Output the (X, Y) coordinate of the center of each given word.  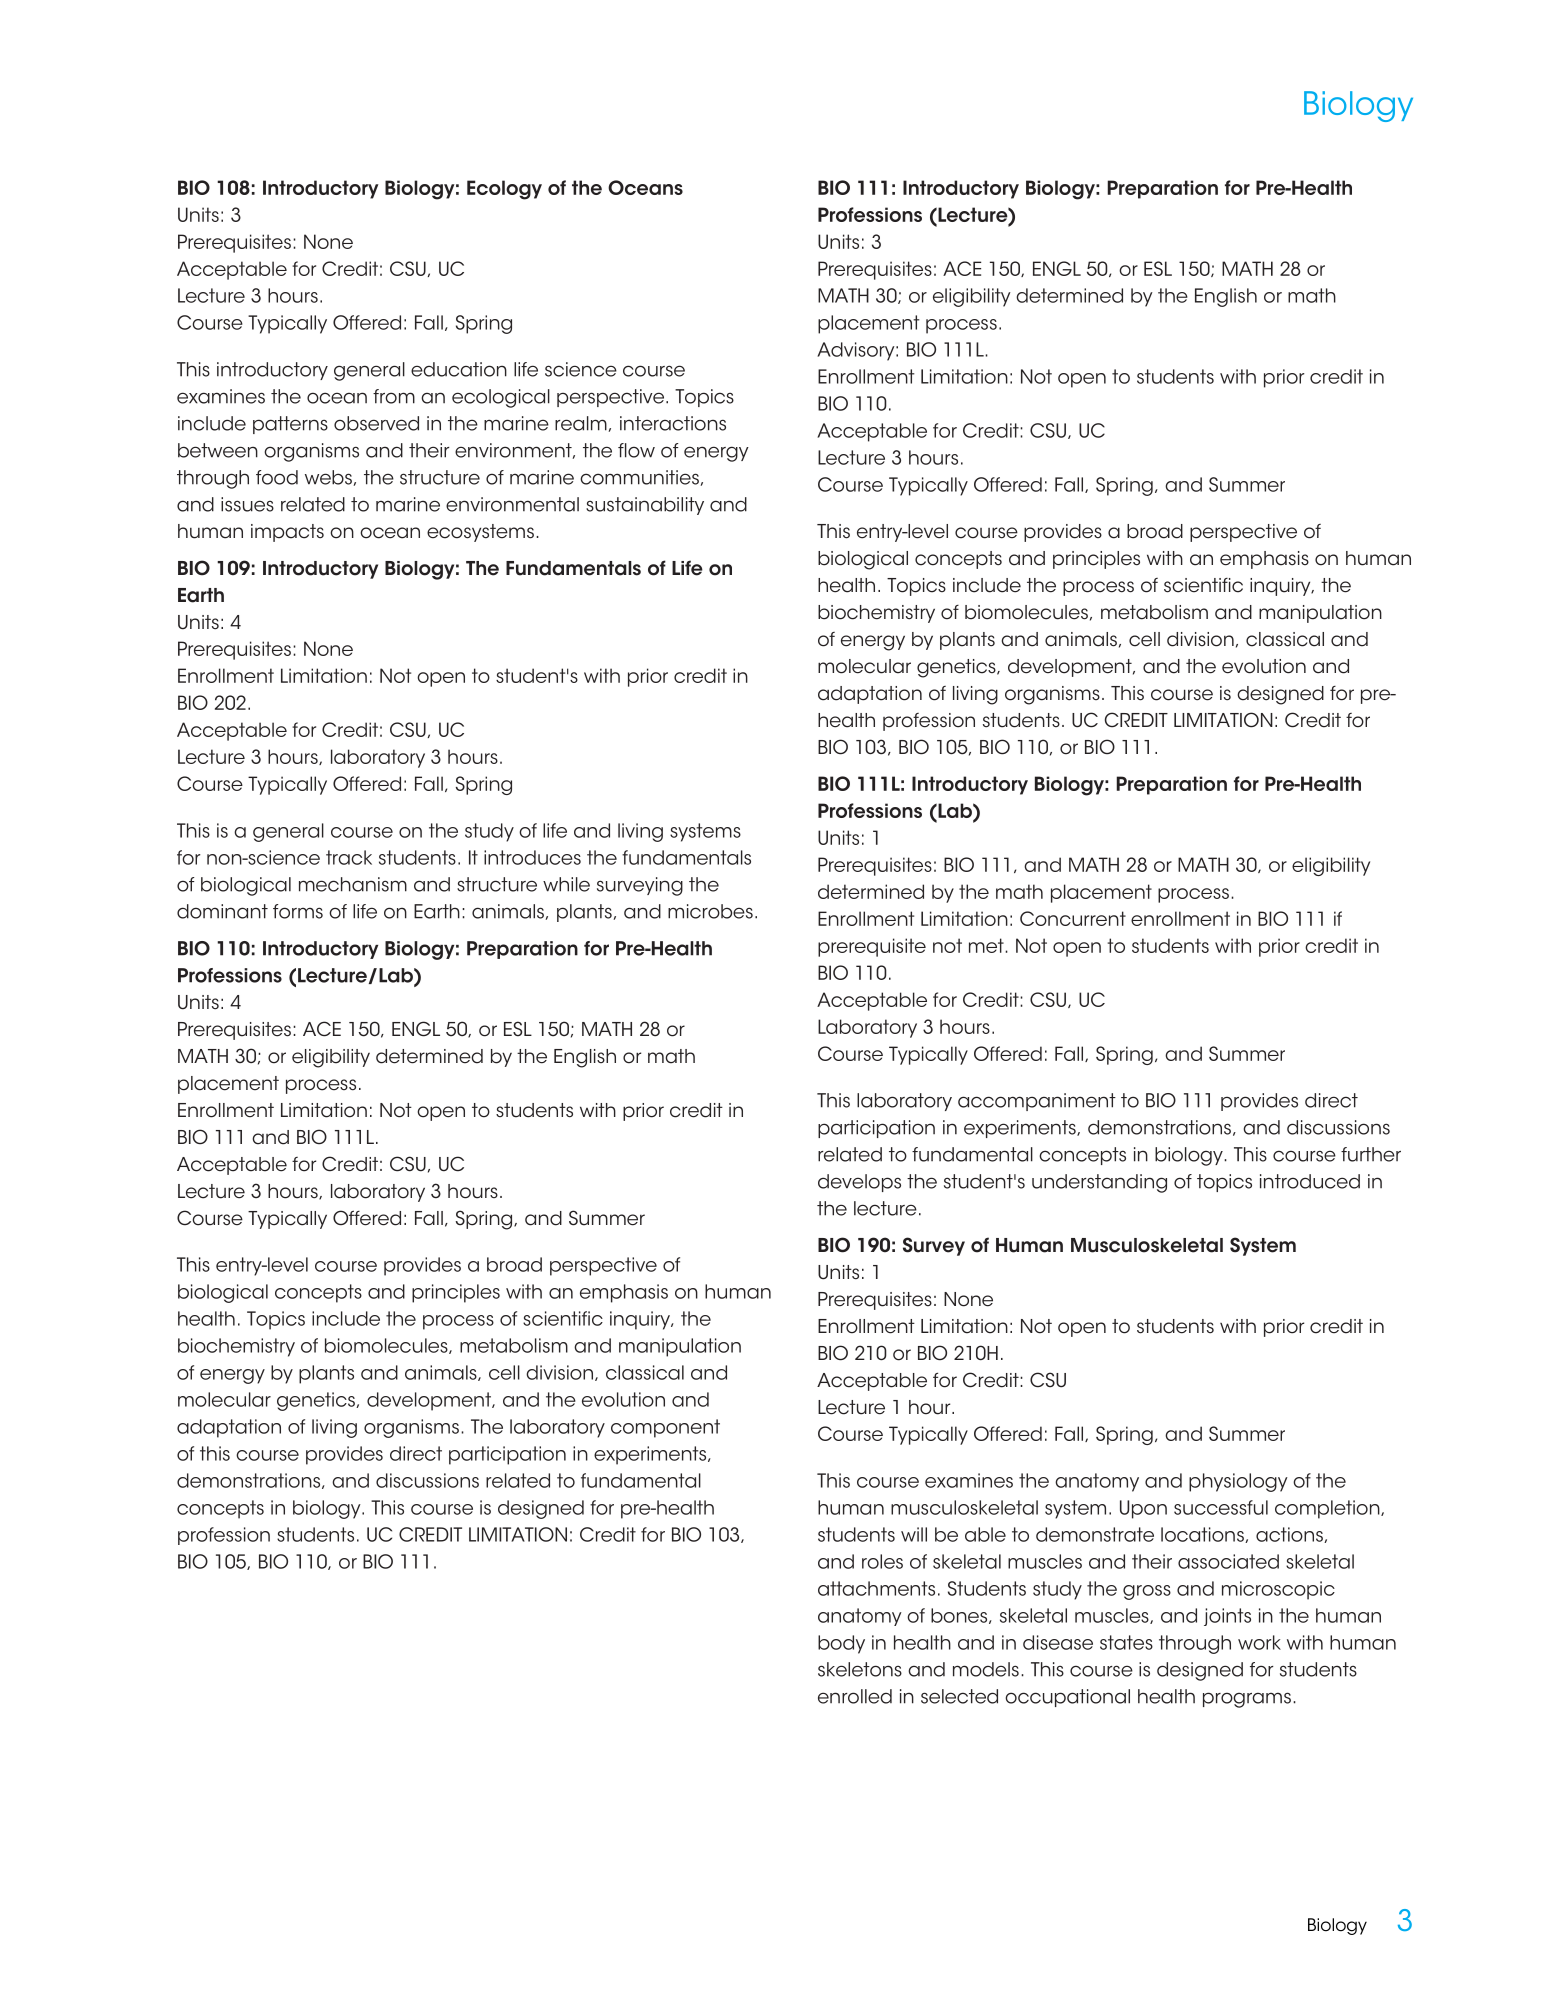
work (1259, 1642)
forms (298, 911)
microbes (710, 911)
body (841, 1644)
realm (581, 423)
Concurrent (1073, 918)
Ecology (504, 190)
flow (636, 450)
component (665, 1428)
